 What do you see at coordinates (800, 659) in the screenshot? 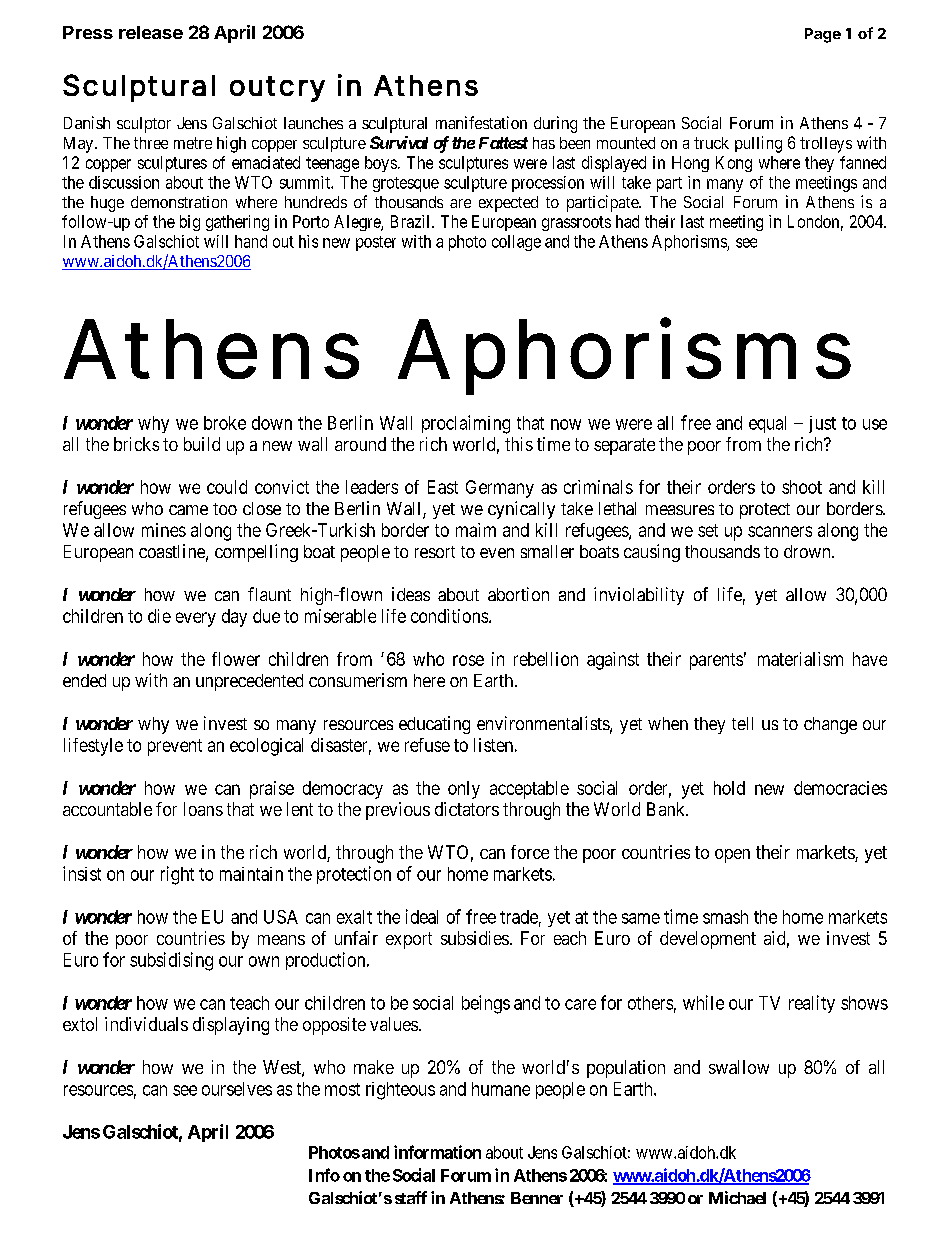
I see `materialism` at bounding box center [800, 659].
